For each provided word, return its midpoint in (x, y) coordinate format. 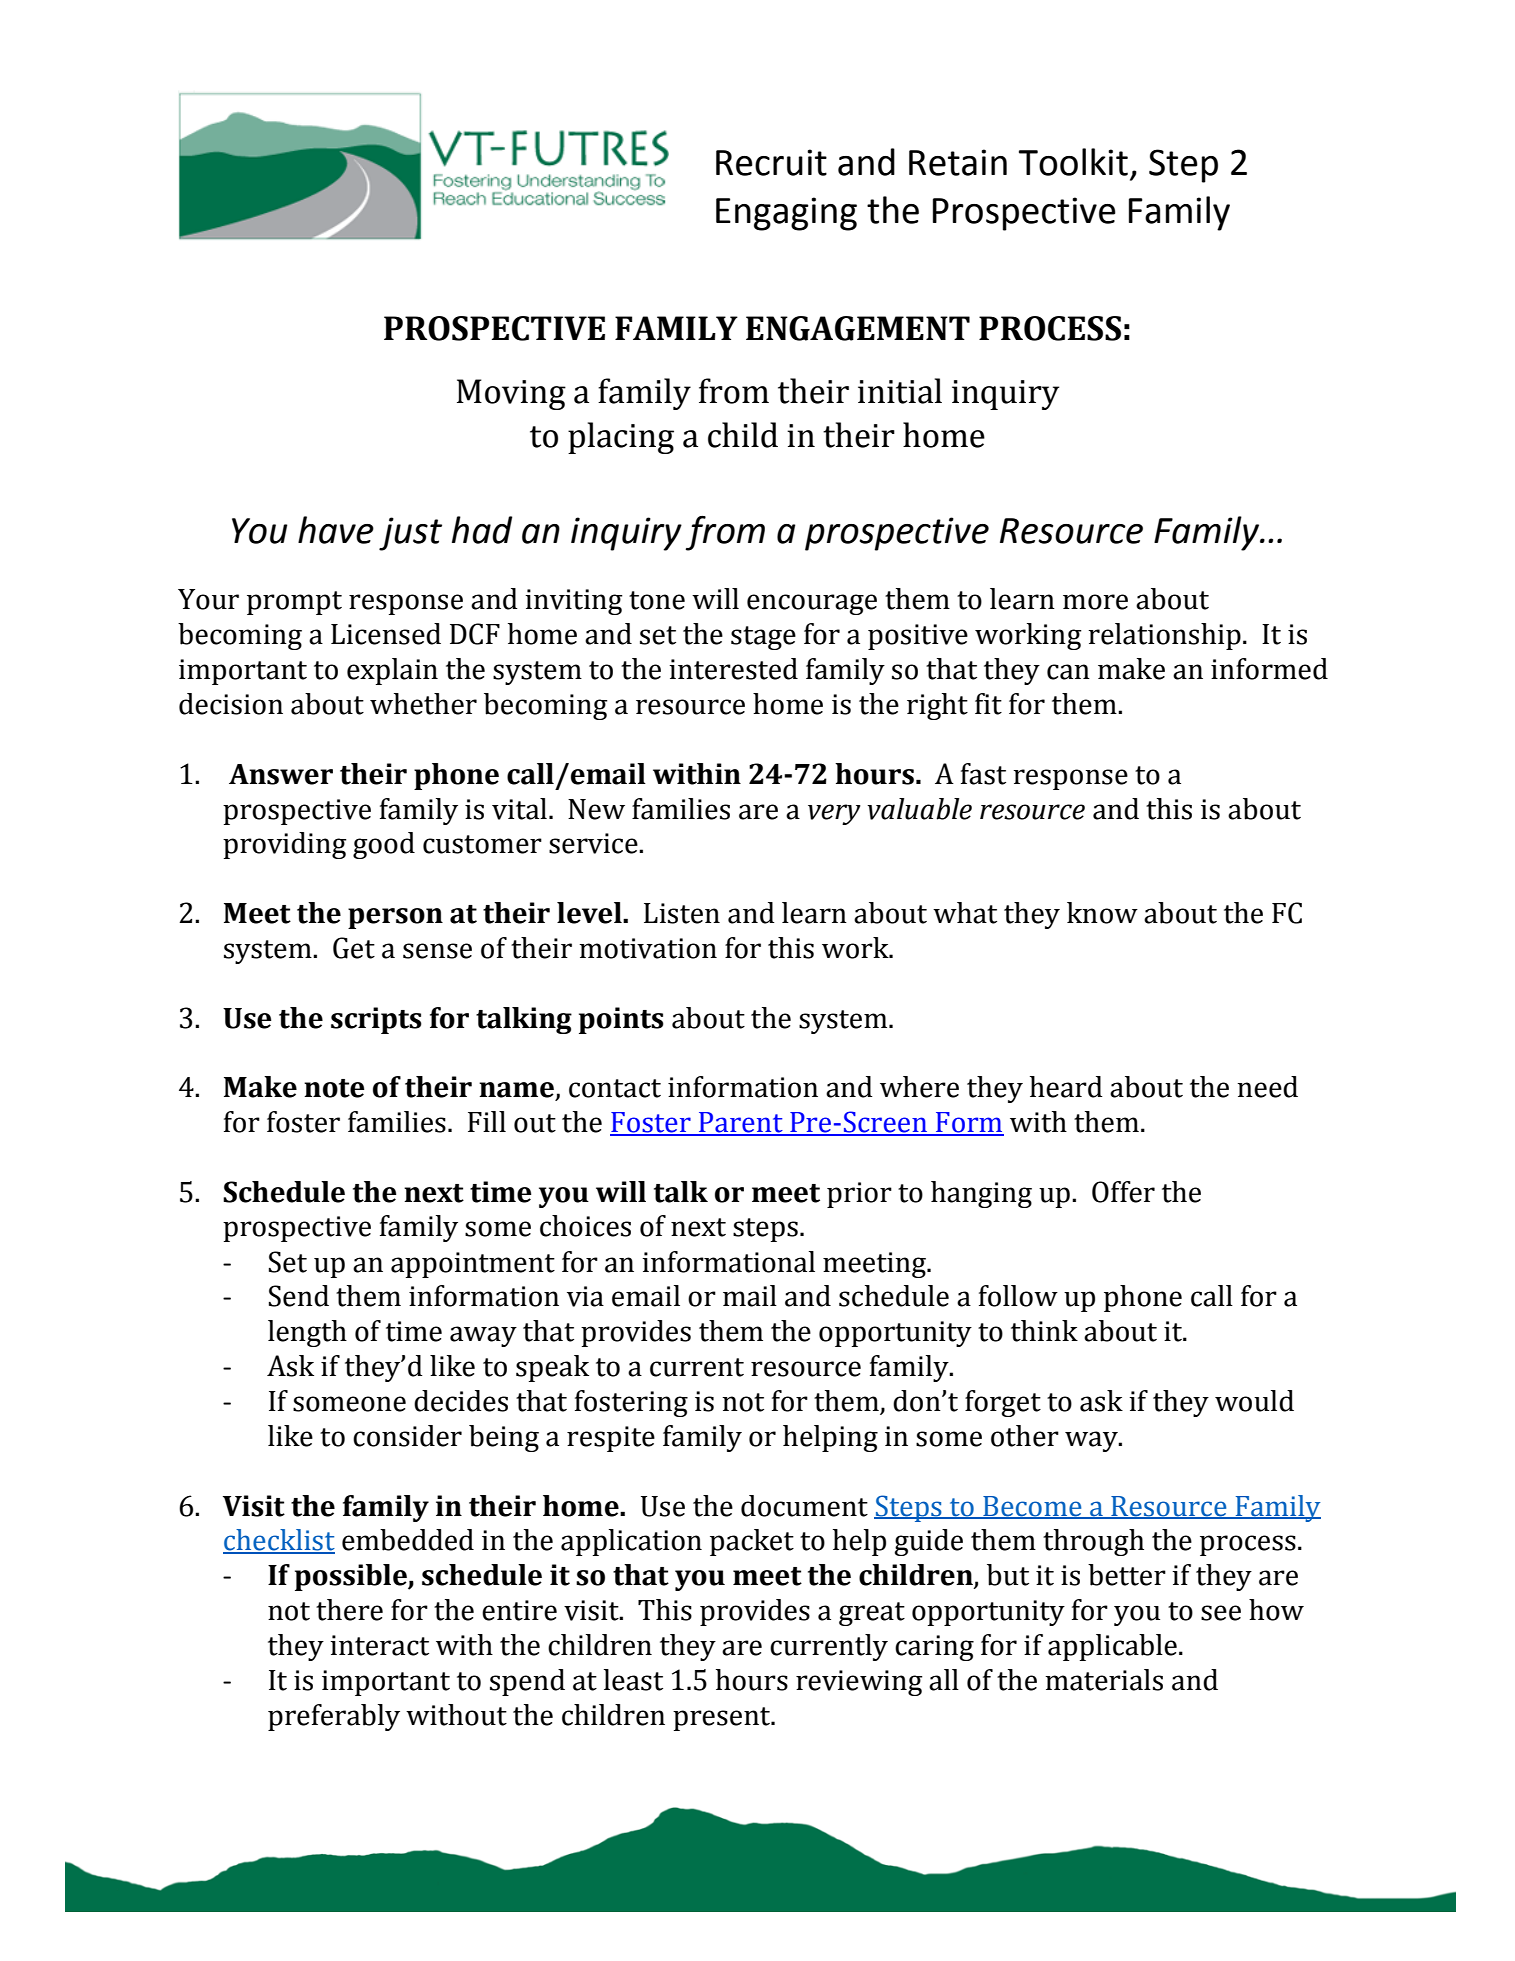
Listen (682, 913)
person (395, 918)
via (585, 1296)
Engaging (786, 214)
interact (379, 1645)
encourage (812, 604)
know (1102, 913)
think (1044, 1331)
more (1095, 602)
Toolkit (1073, 162)
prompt (294, 603)
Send (299, 1296)
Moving (511, 394)
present (723, 1719)
